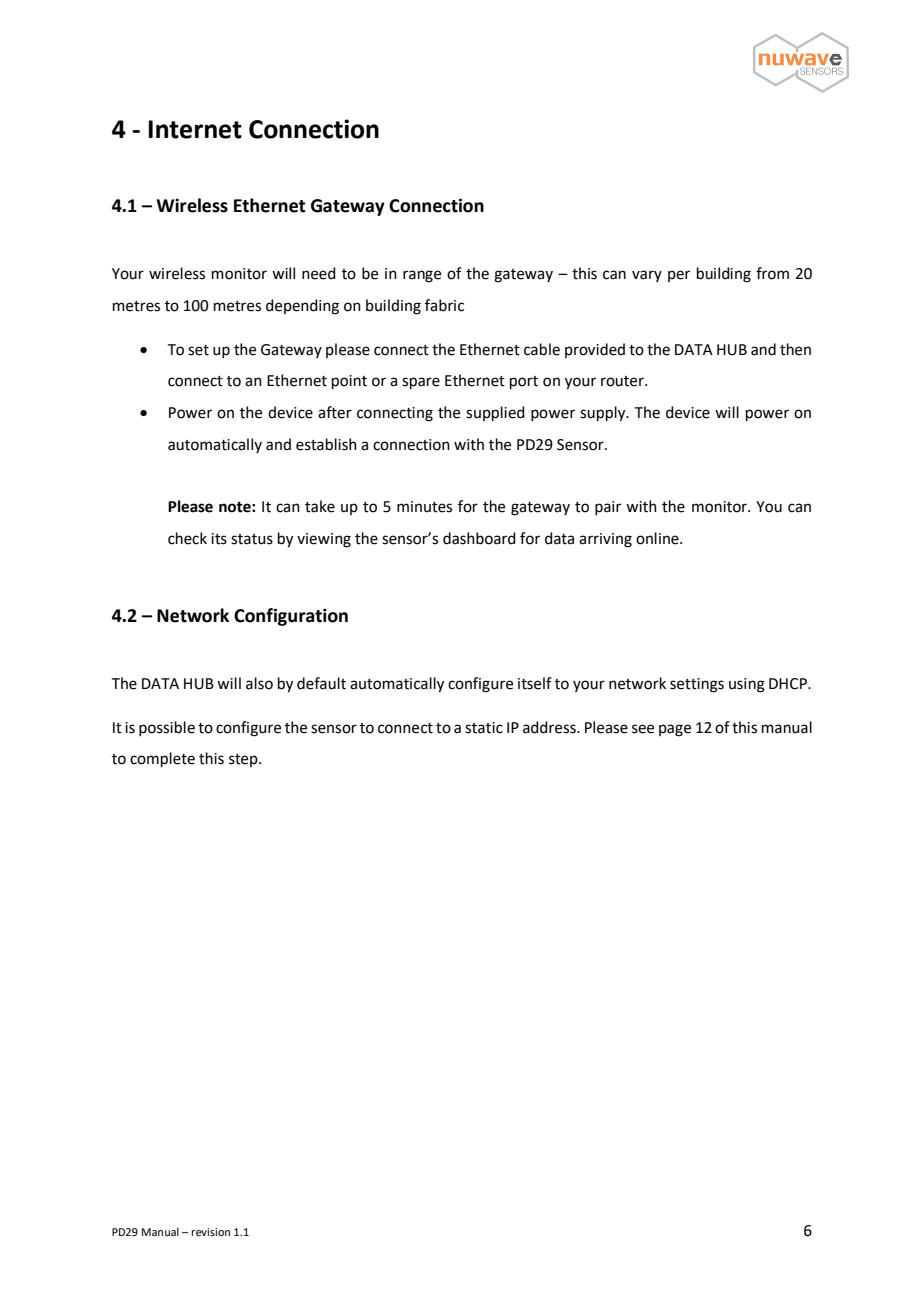  What do you see at coordinates (479, 538) in the image?
I see `dashboard` at bounding box center [479, 538].
